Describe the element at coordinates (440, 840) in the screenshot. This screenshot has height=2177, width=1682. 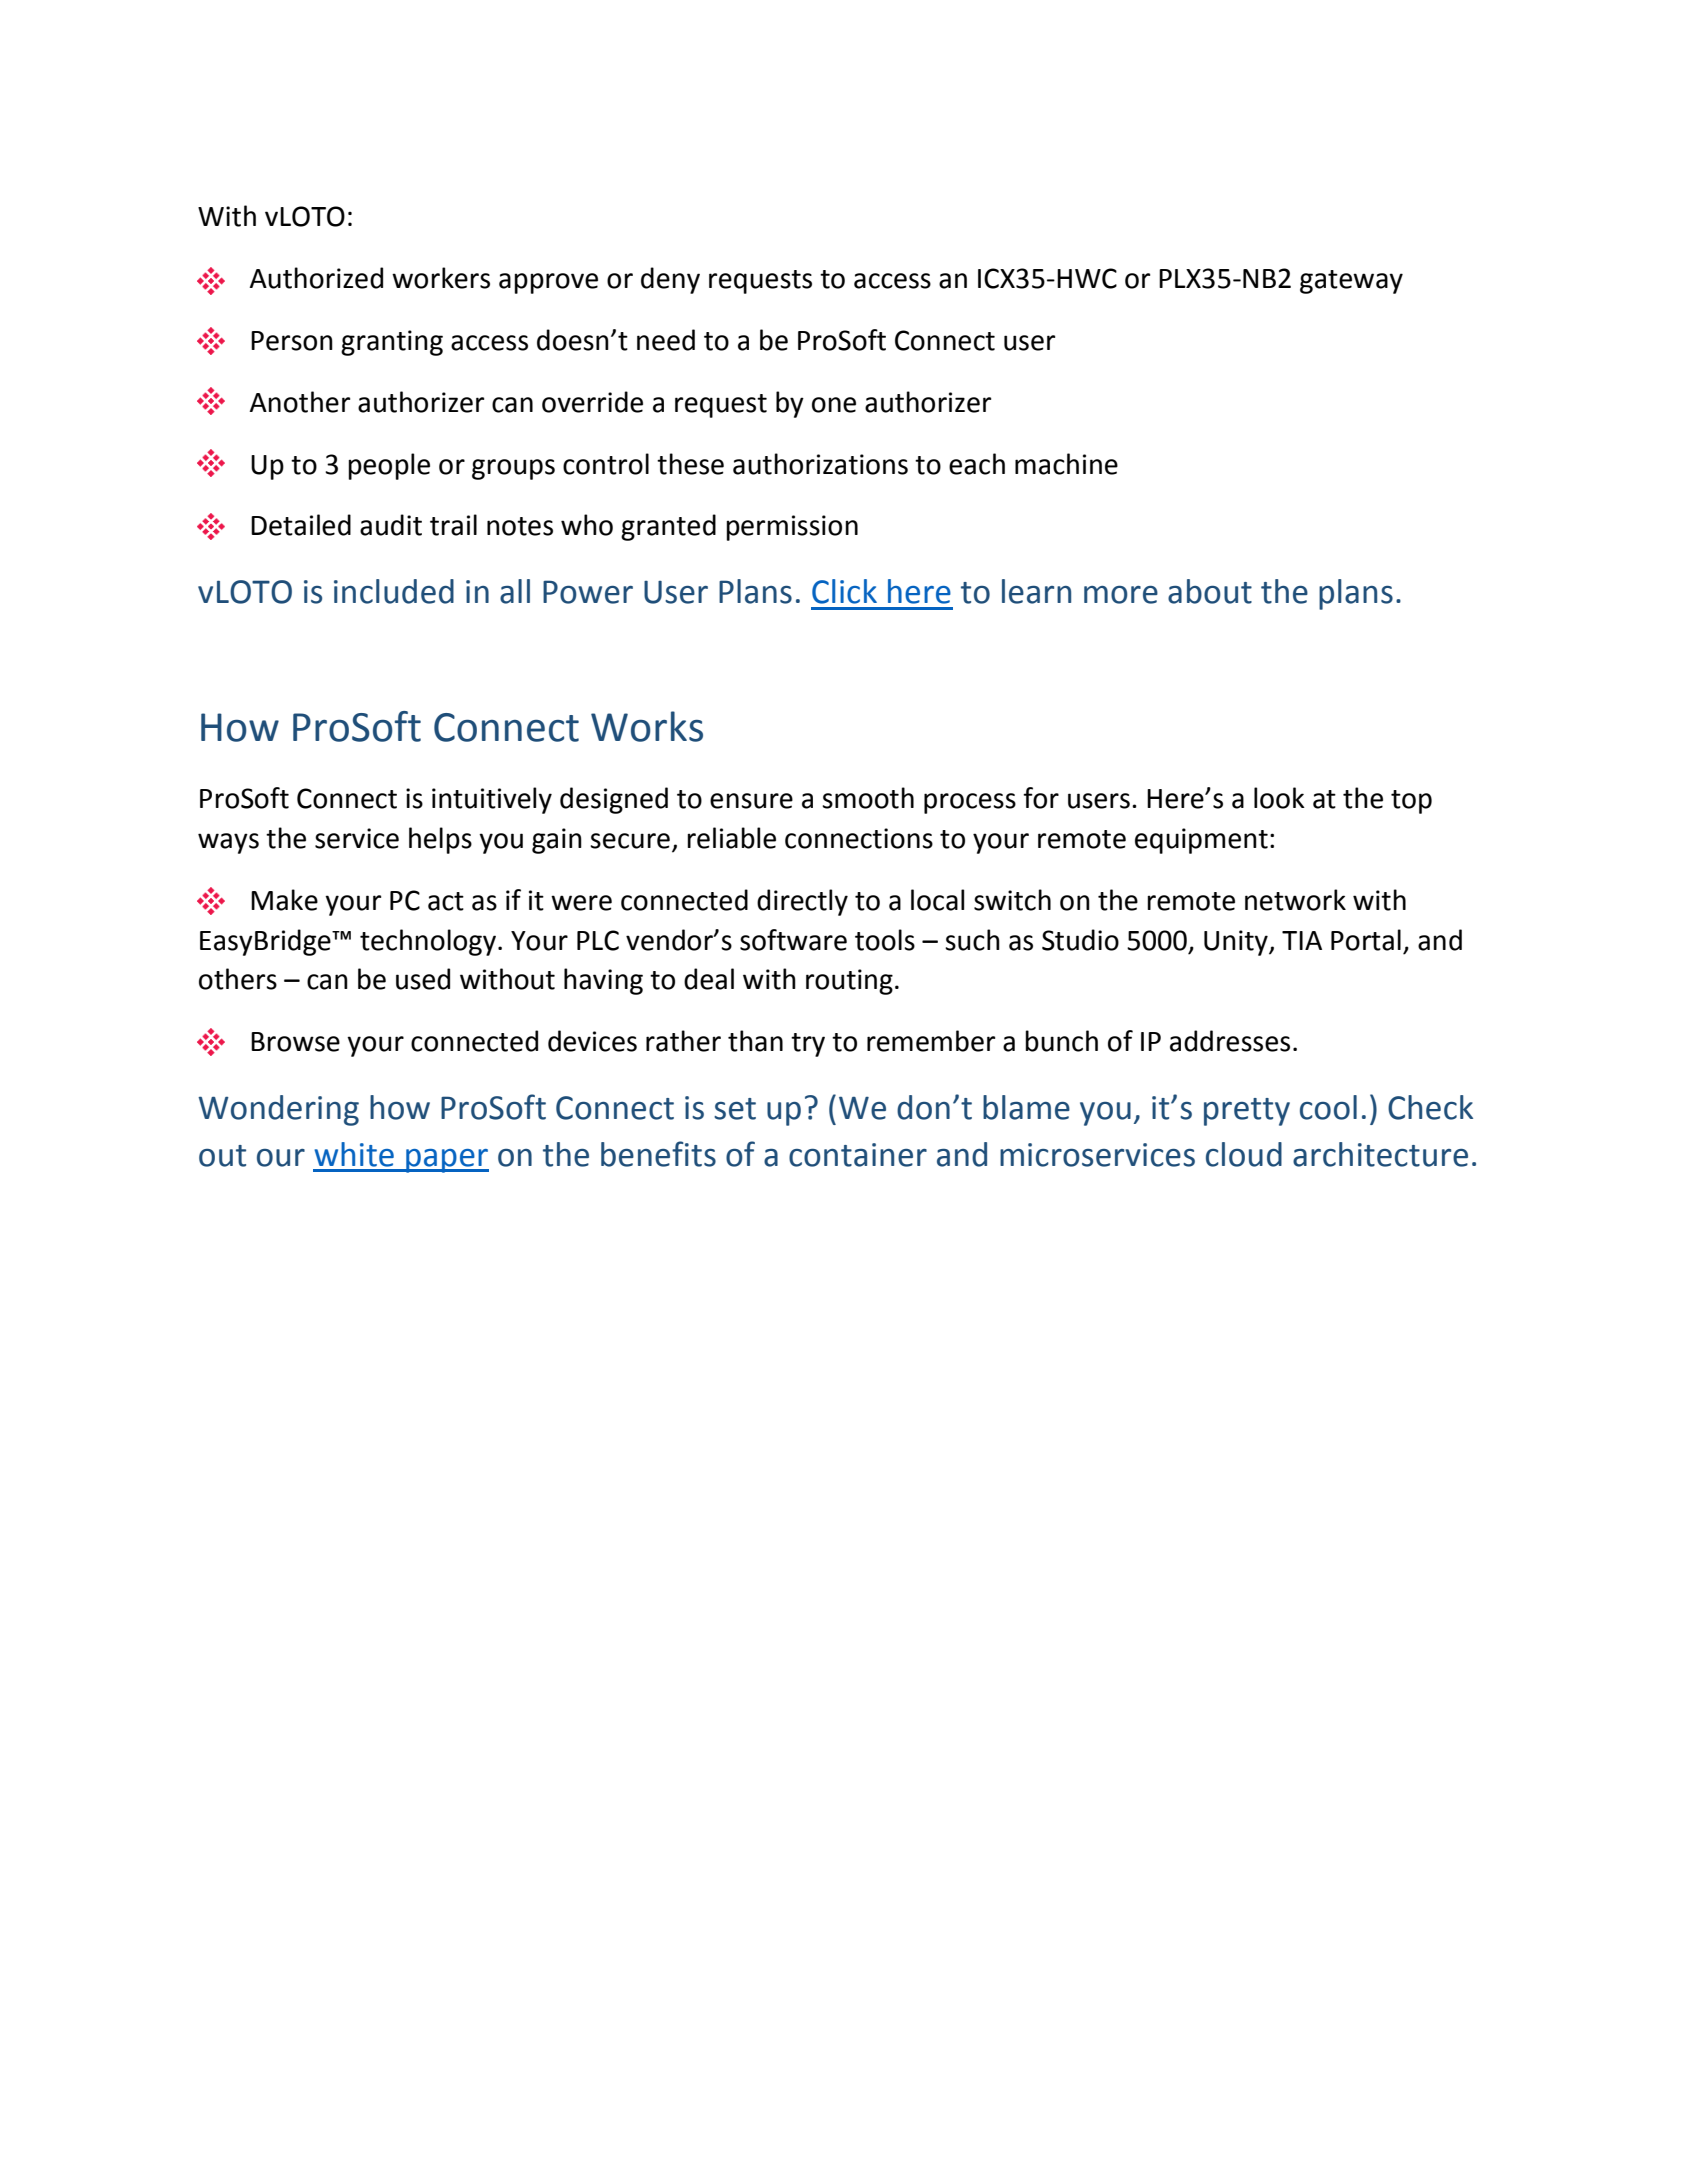
I see `helps` at that location.
